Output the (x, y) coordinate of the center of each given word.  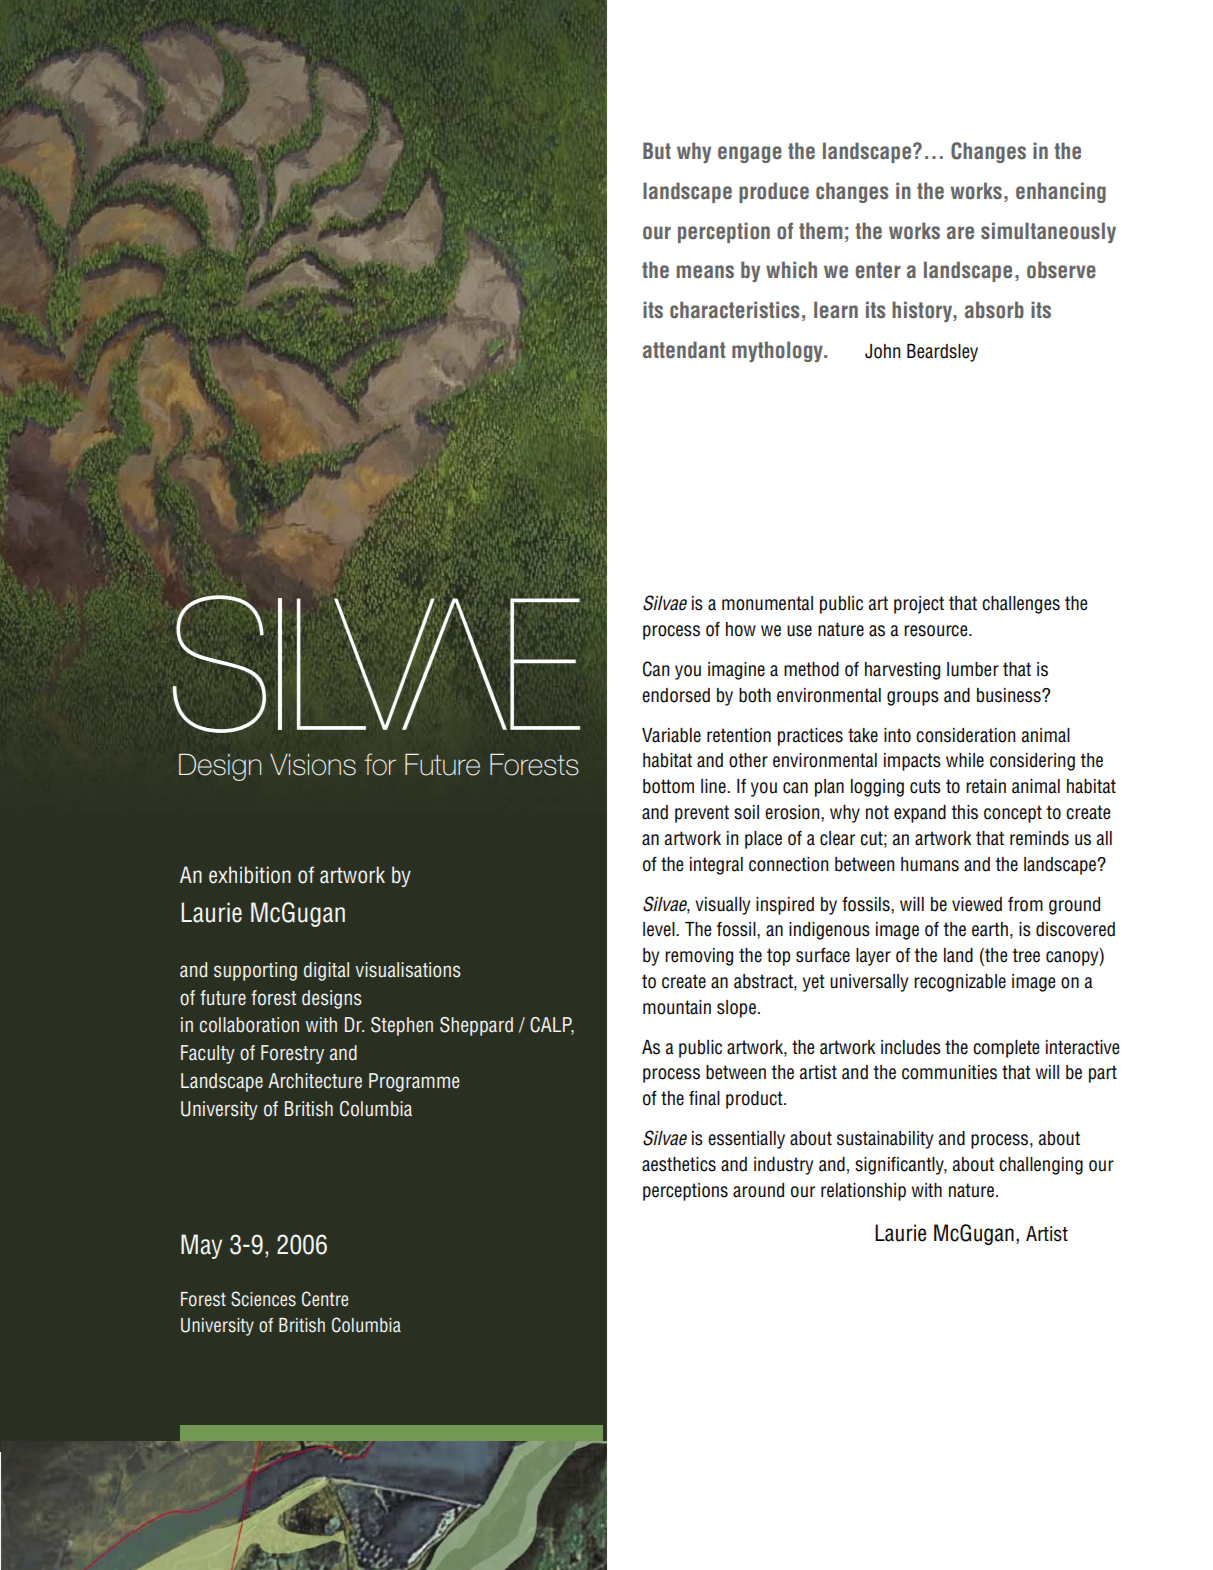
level (660, 929)
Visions (313, 765)
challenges (1021, 605)
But (657, 151)
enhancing (1061, 192)
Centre (325, 1299)
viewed (977, 904)
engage (750, 154)
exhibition (250, 875)
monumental (767, 603)
